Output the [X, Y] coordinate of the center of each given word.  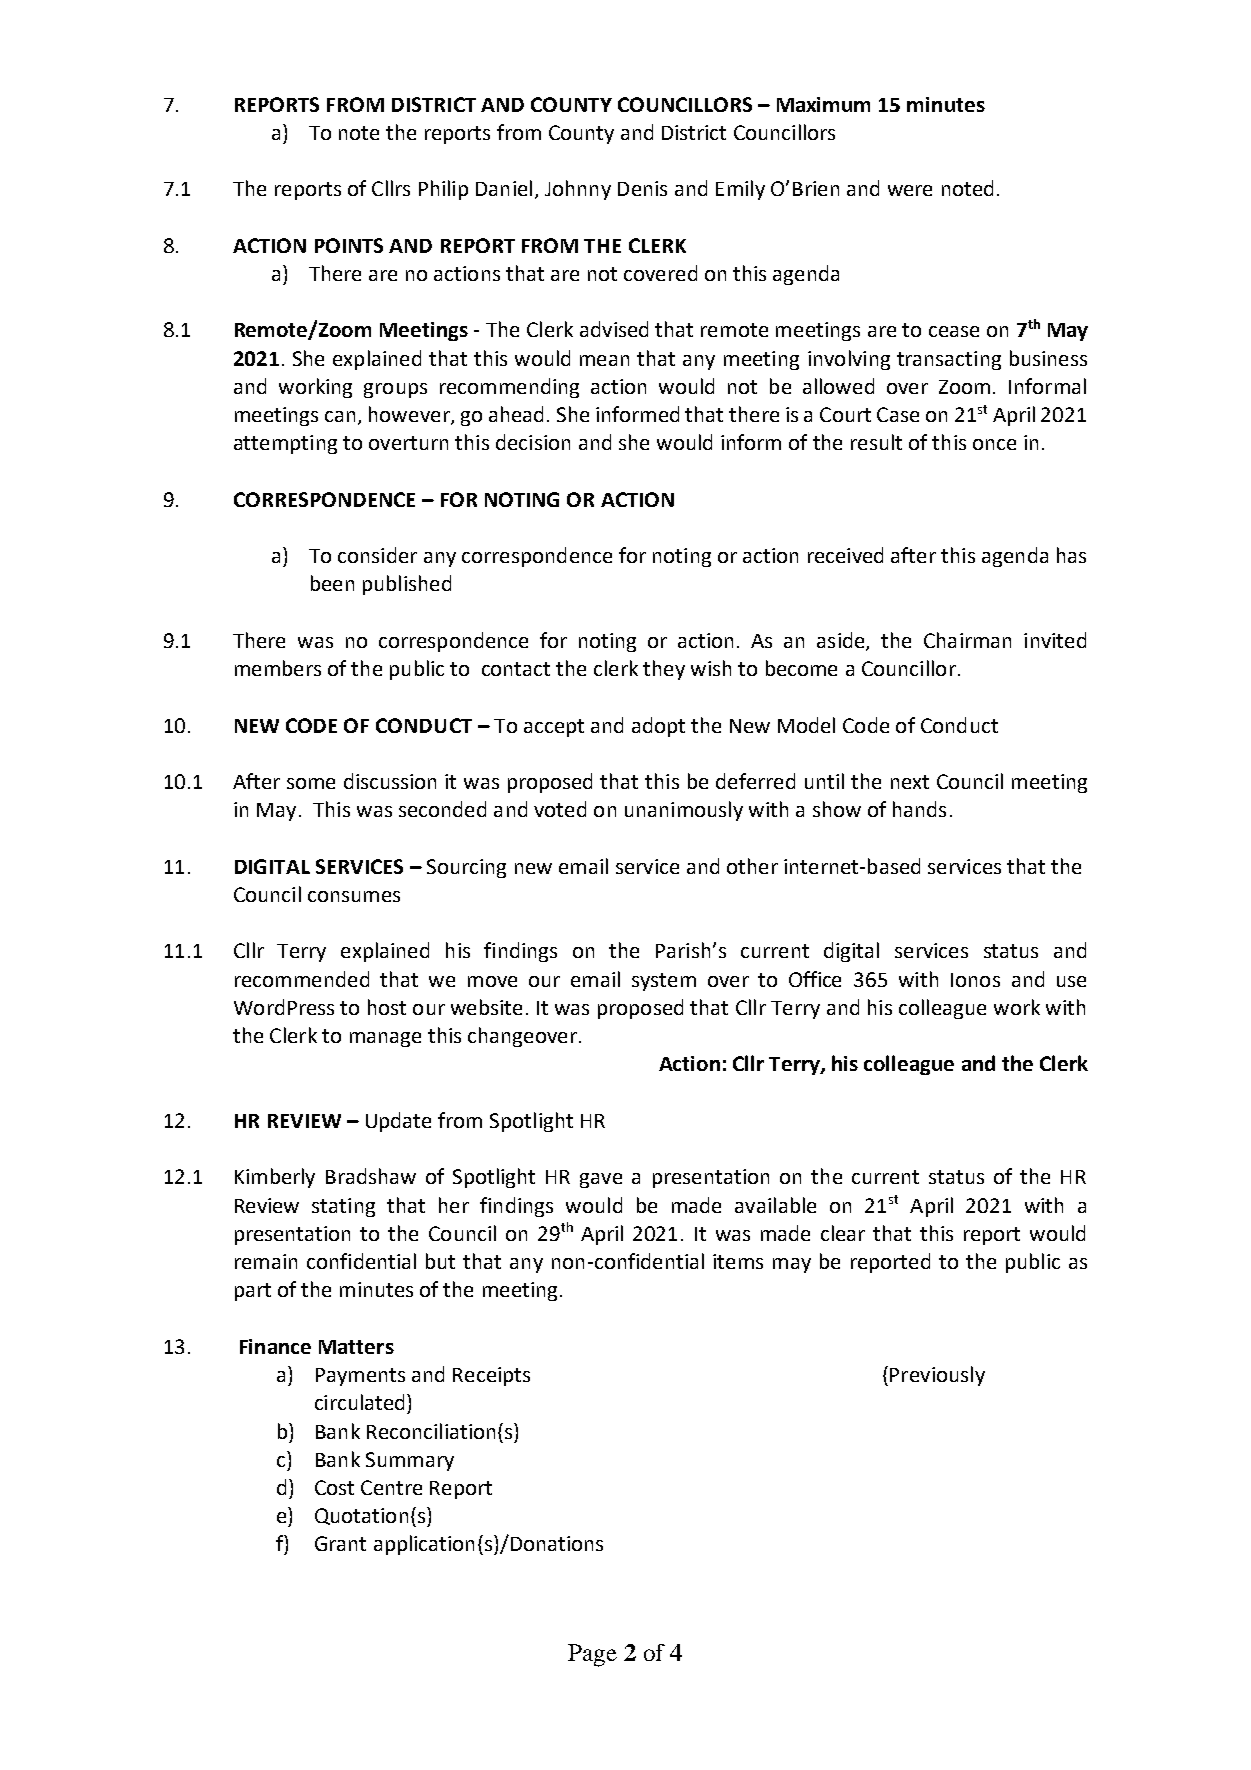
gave [601, 1180]
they [664, 670]
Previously [937, 1376]
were [910, 190]
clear [843, 1233]
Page [592, 1655]
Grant [340, 1543]
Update [398, 1122]
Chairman [967, 640]
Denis [642, 188]
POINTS [349, 245]
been [332, 583]
